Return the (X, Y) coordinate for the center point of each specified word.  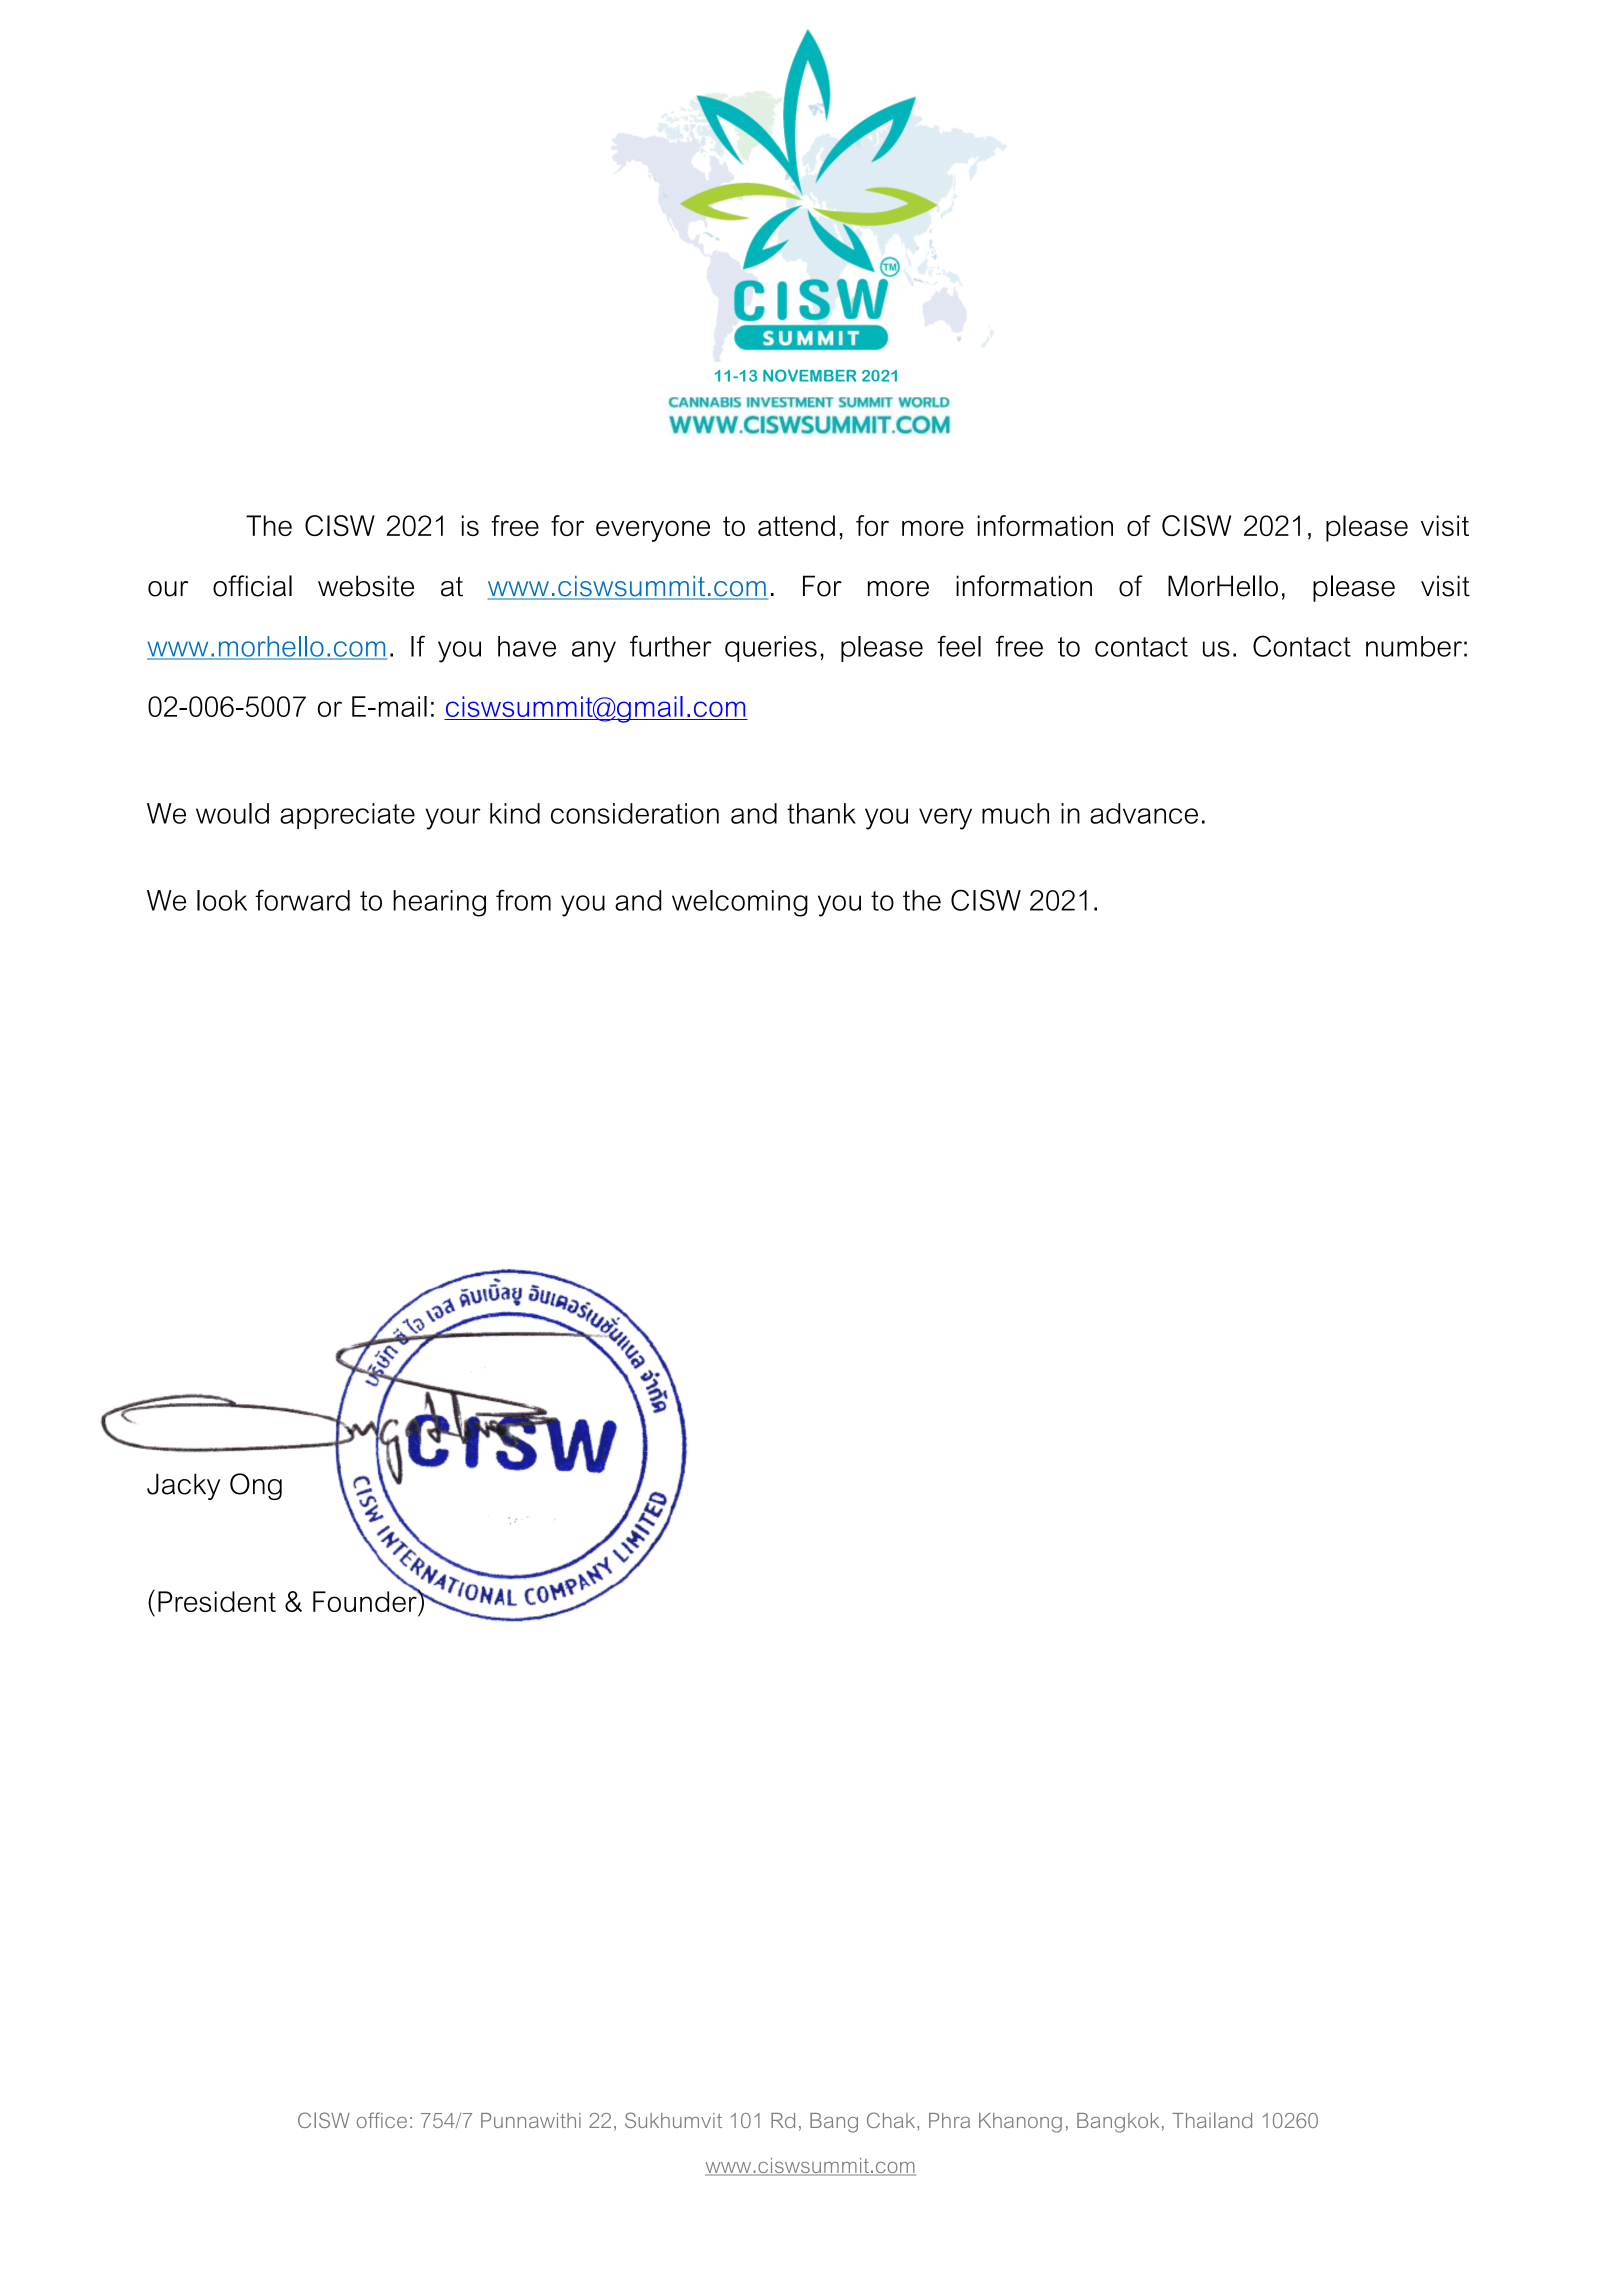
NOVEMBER (809, 375)
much (1015, 813)
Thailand (1212, 2120)
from (523, 900)
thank (821, 813)
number (1414, 646)
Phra (949, 2120)
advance (1144, 813)
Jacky (183, 1486)
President (217, 1601)
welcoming (740, 903)
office (382, 2120)
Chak (892, 2120)
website (366, 586)
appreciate (347, 816)
